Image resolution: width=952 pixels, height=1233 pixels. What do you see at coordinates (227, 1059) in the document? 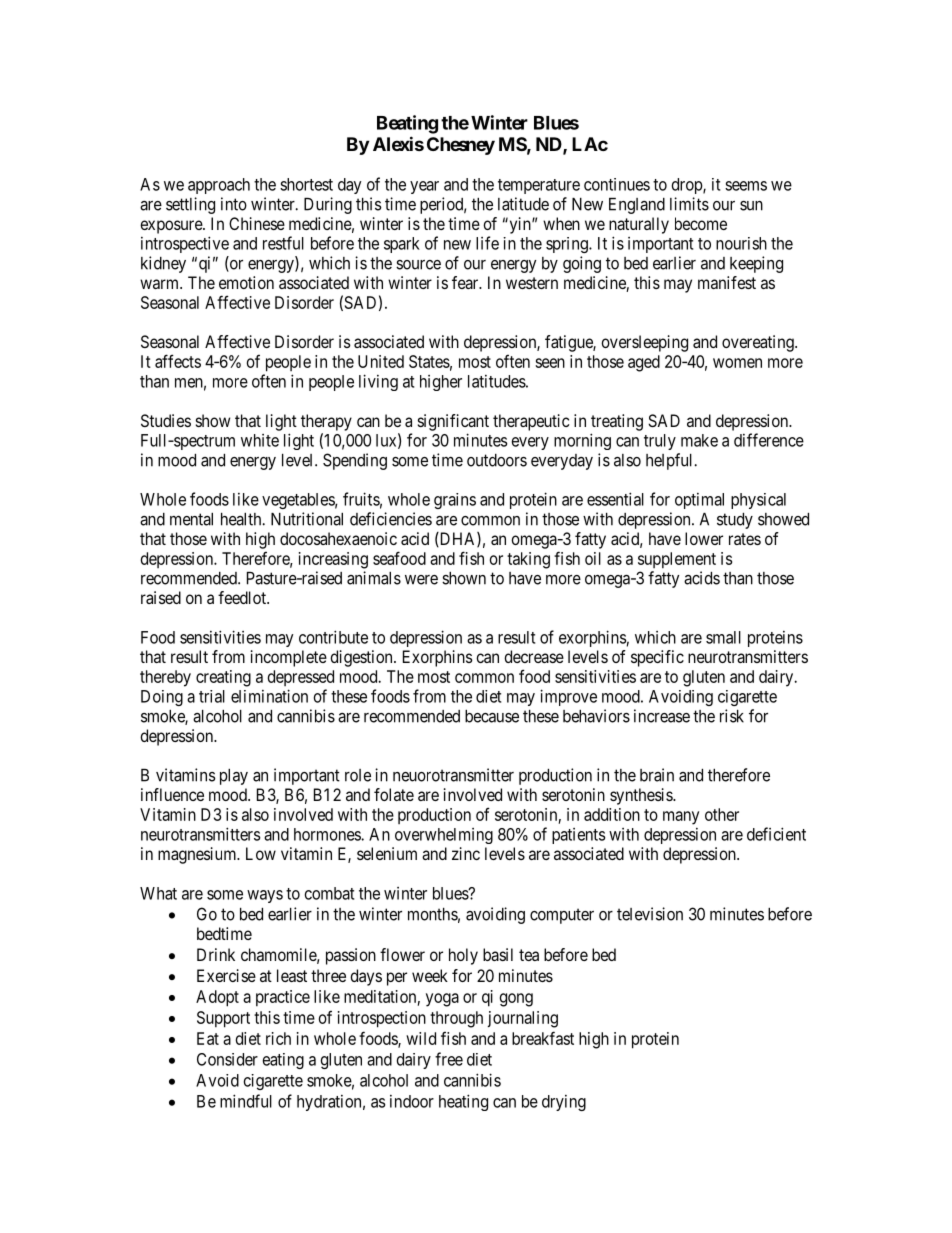
I see `Consider` at bounding box center [227, 1059].
